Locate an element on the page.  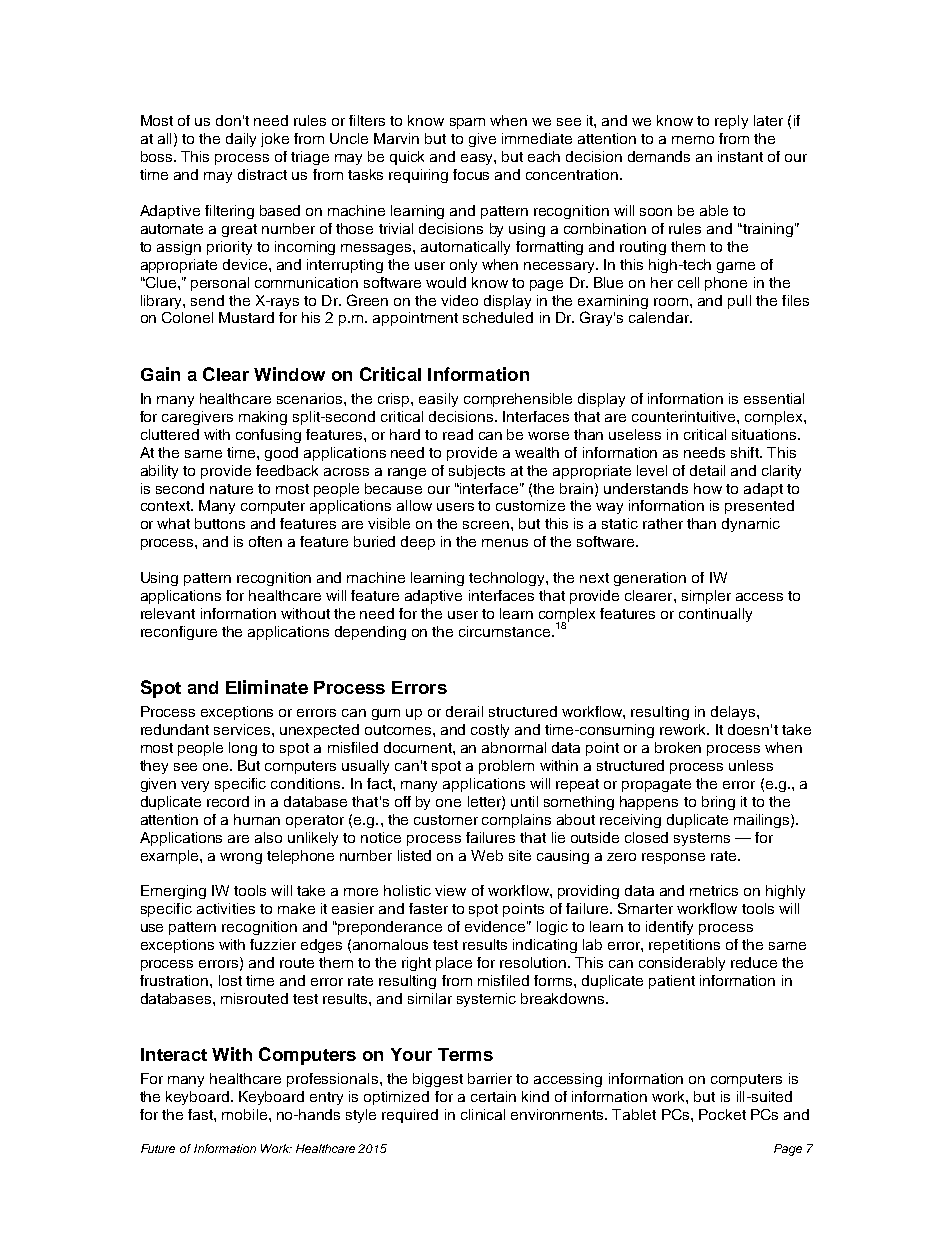
delays is located at coordinates (733, 713).
